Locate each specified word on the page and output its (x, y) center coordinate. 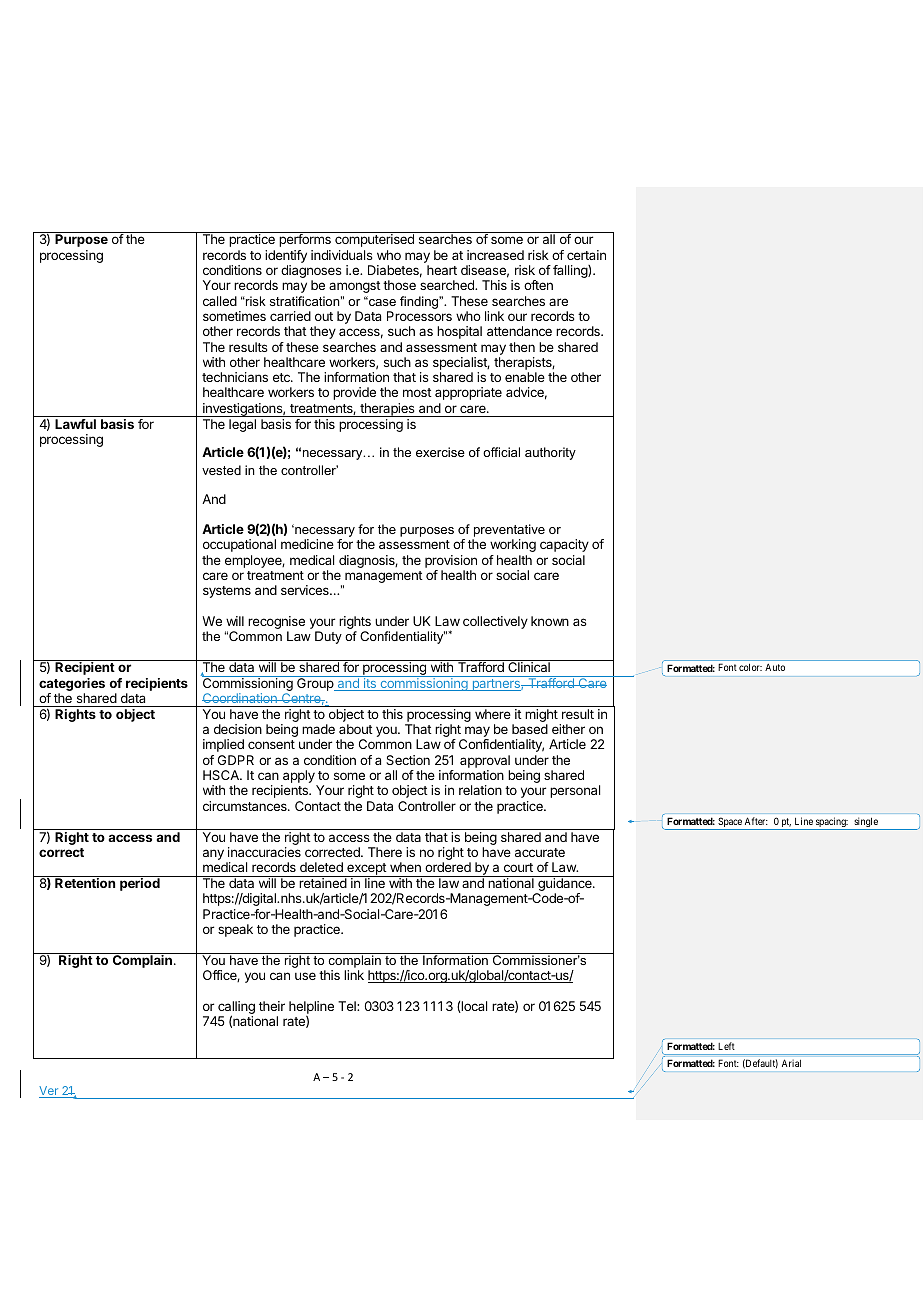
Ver (50, 1092)
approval (485, 761)
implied (223, 745)
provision (451, 561)
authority (550, 453)
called (220, 301)
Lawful (75, 424)
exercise (440, 452)
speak (235, 930)
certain (586, 255)
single (866, 823)
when (405, 867)
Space (730, 823)
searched (448, 285)
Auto (775, 667)
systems (227, 592)
